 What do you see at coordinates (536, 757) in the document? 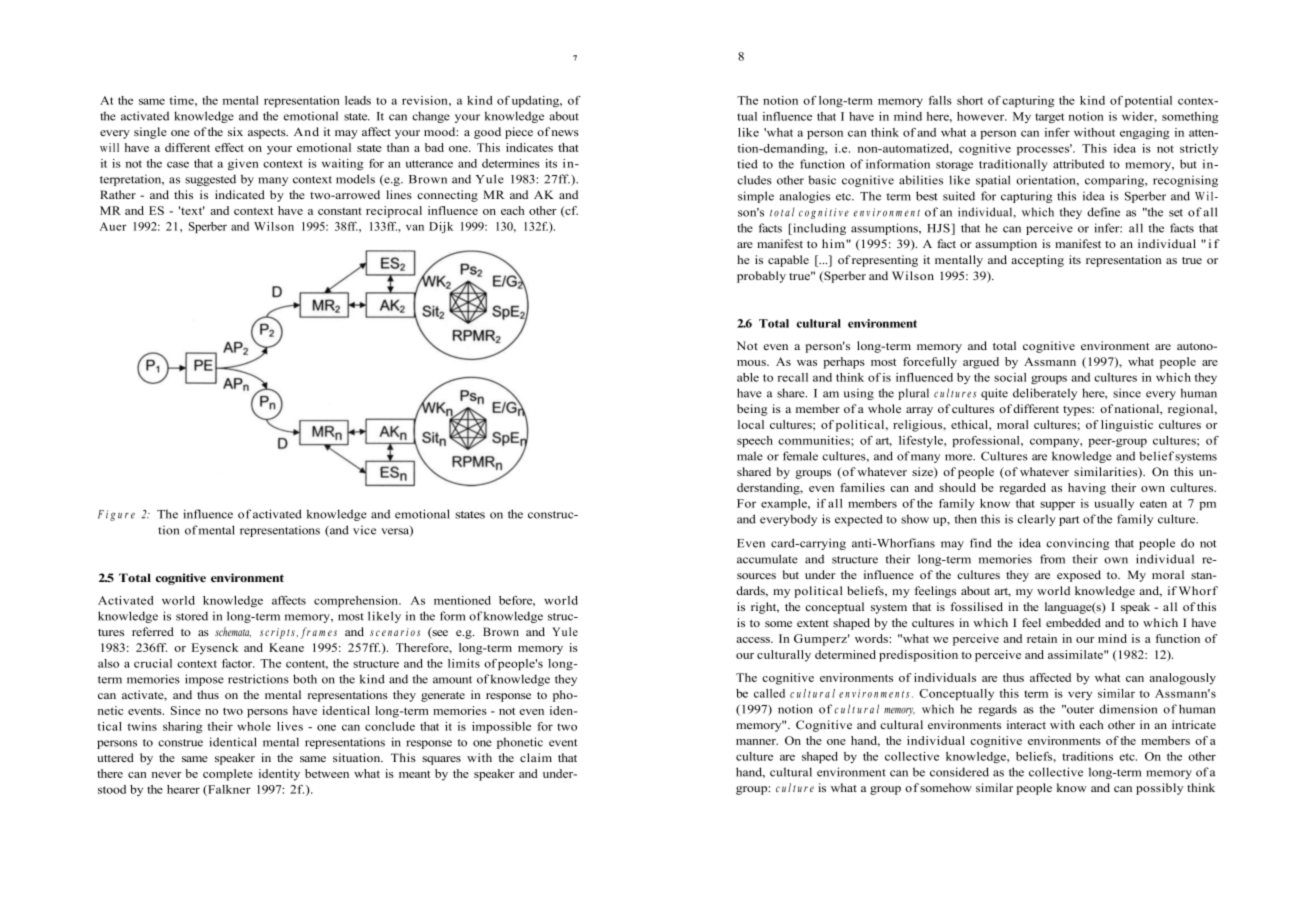
I see `claim` at bounding box center [536, 757].
